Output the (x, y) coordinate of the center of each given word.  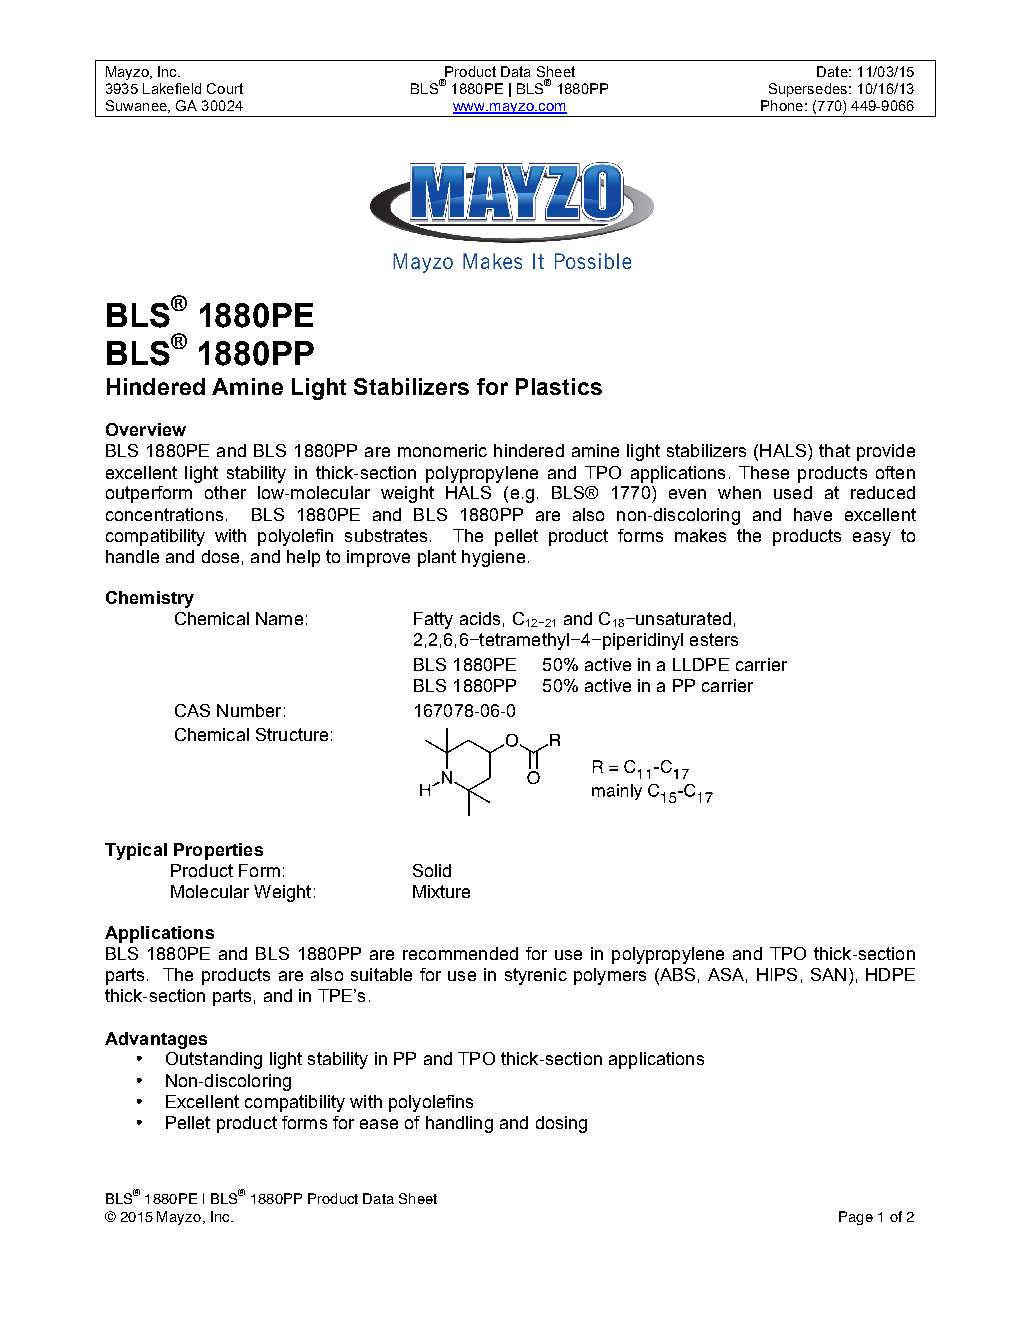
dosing (561, 1124)
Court (225, 88)
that (834, 450)
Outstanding (214, 1060)
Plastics (559, 386)
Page (856, 1218)
